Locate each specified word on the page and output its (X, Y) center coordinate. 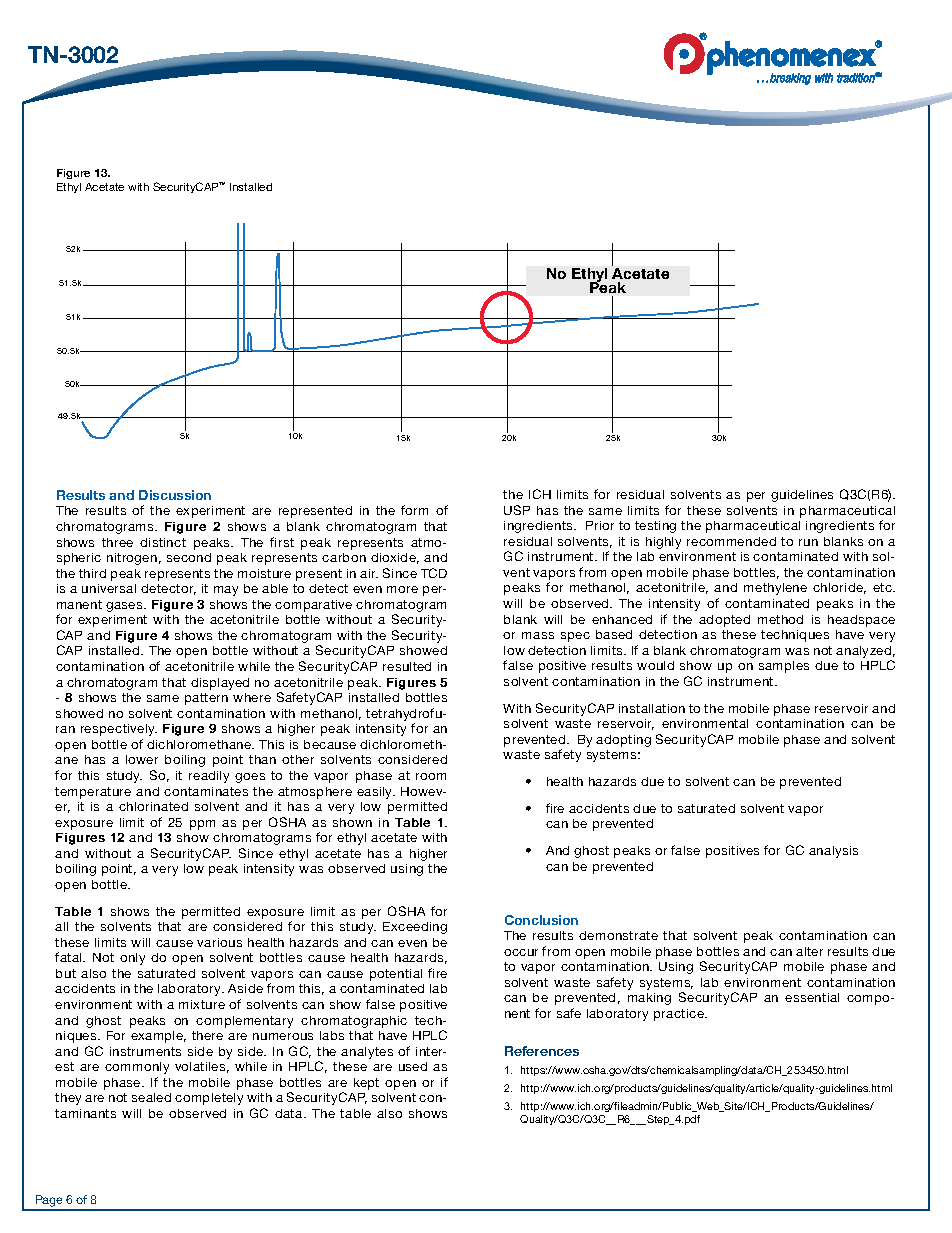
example (158, 1037)
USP (517, 510)
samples (784, 667)
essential (812, 997)
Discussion (175, 495)
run (808, 542)
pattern (206, 699)
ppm (202, 825)
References (542, 1051)
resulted (407, 666)
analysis (833, 852)
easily (376, 793)
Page (49, 1202)
